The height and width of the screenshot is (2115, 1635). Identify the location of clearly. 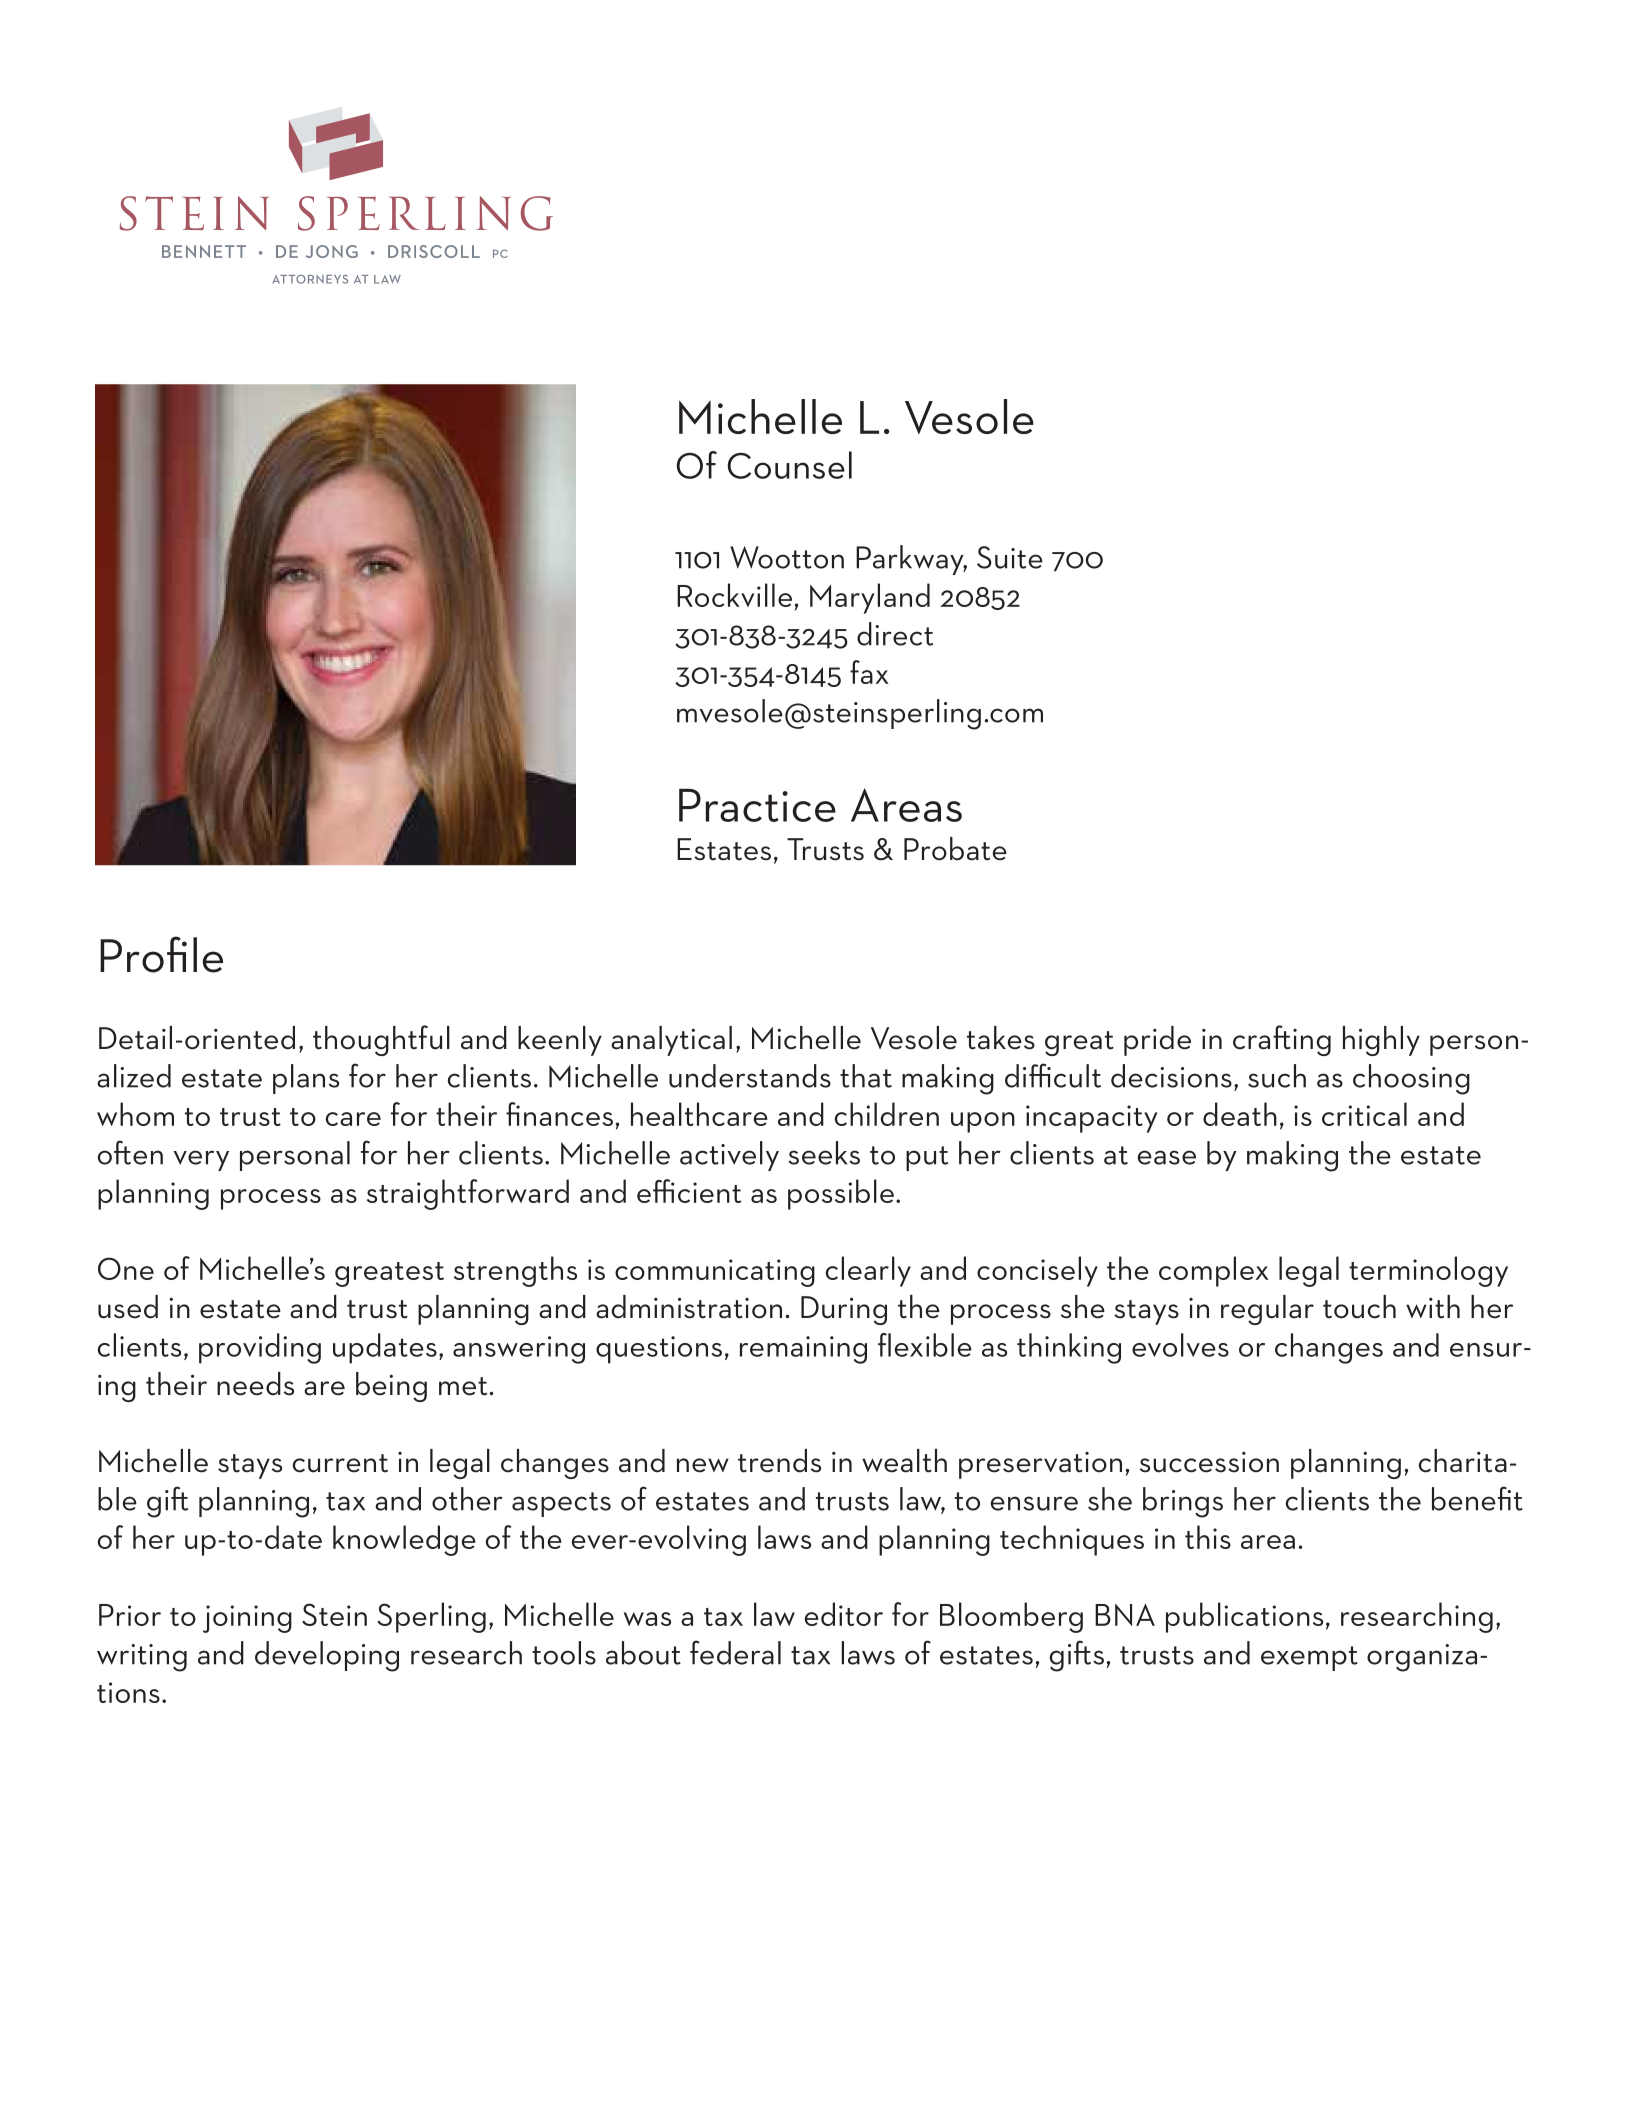
(868, 1271).
